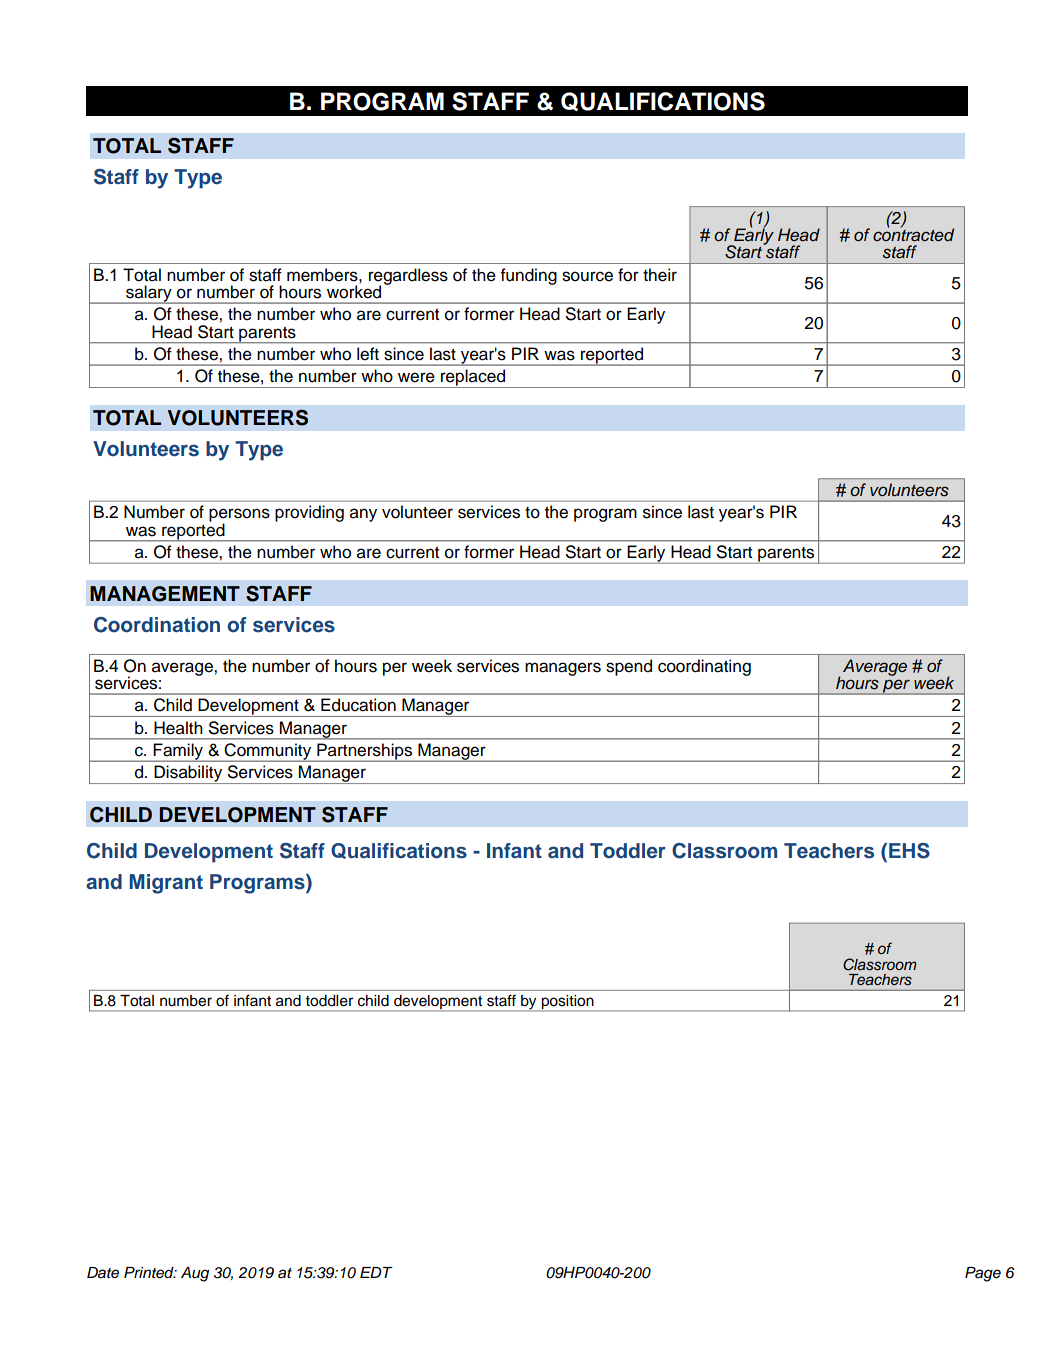  Describe the element at coordinates (179, 752) in the screenshot. I see `Family` at that location.
